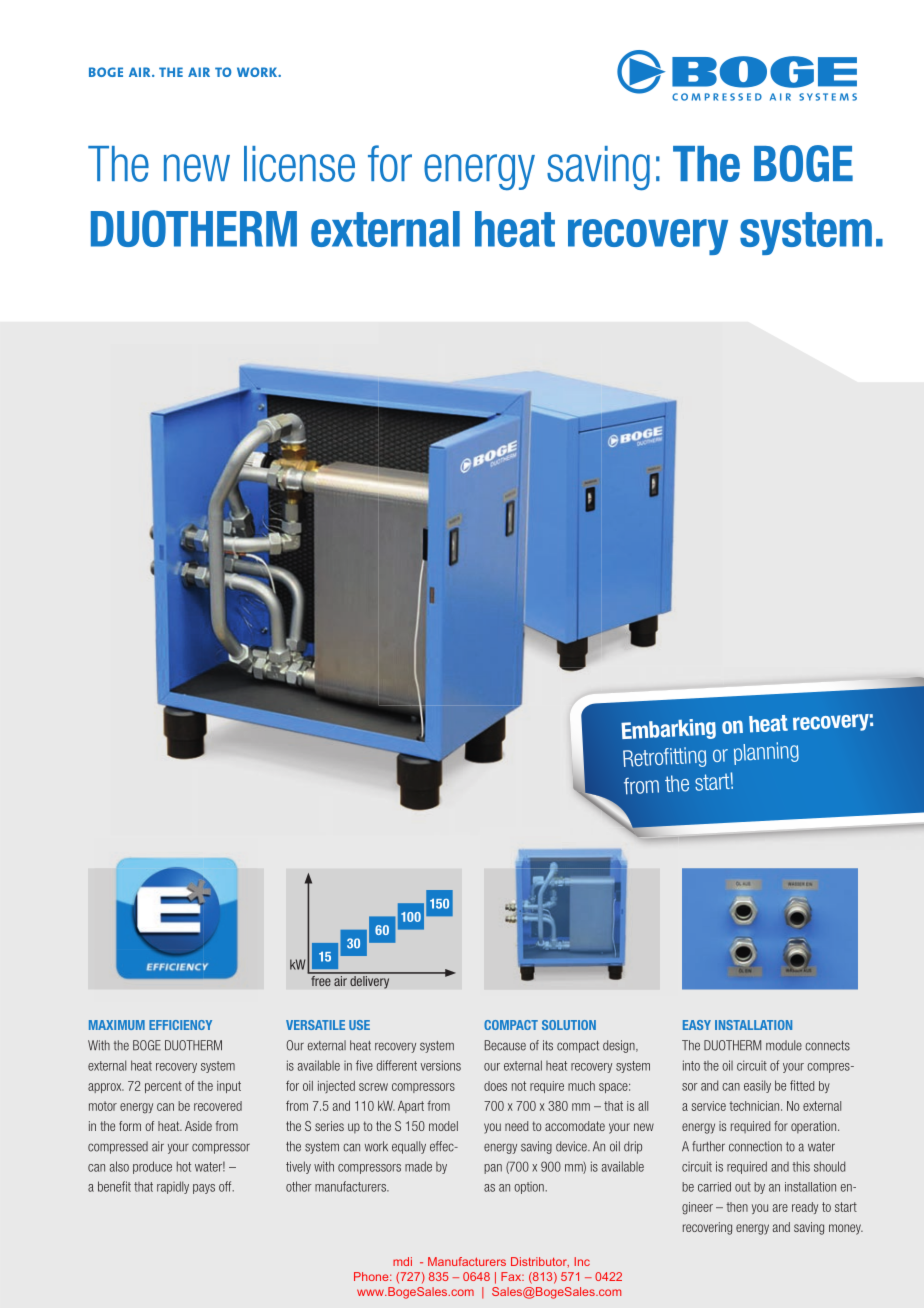 This image has width=924, height=1308. I want to click on license, so click(299, 164).
